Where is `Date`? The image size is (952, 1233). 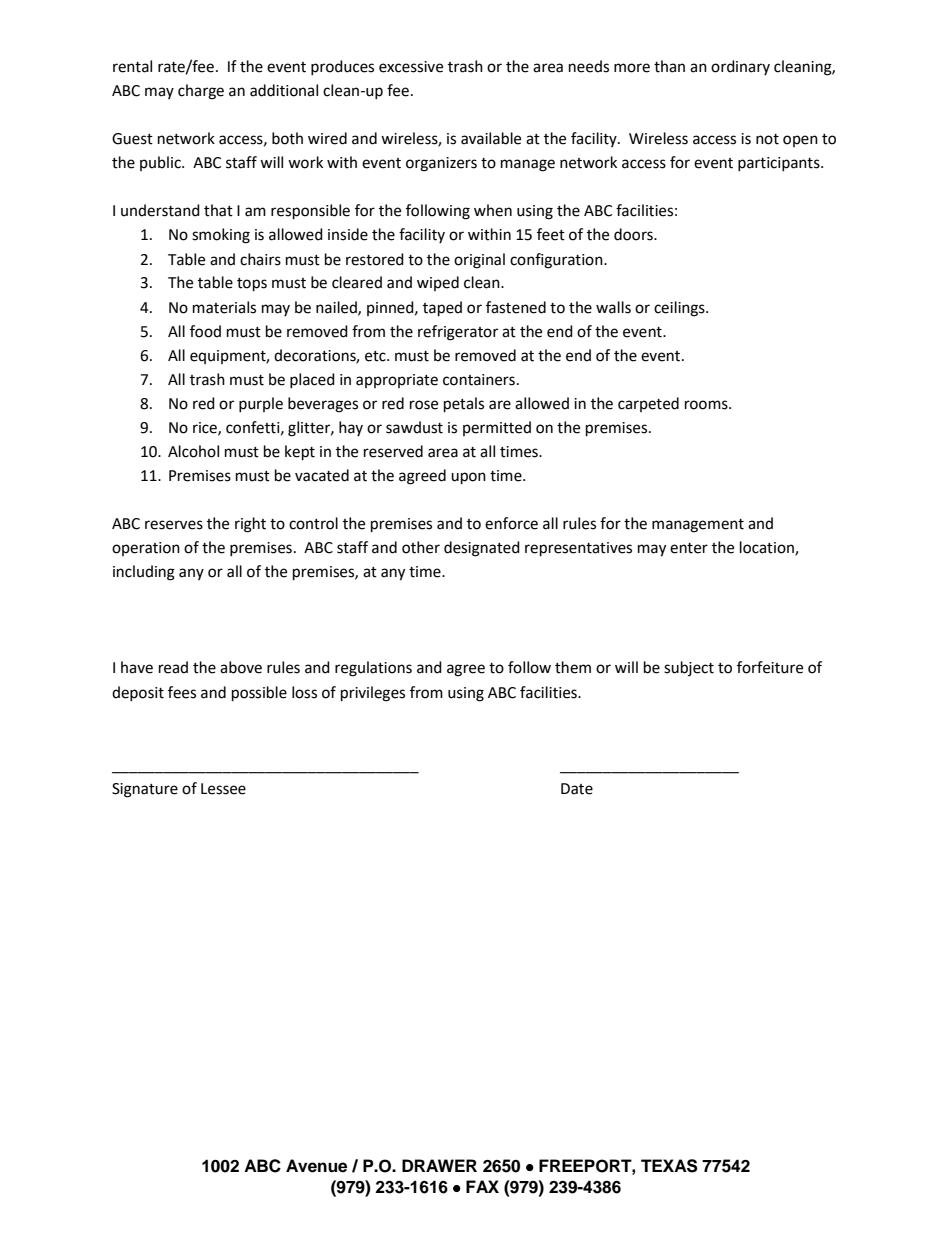 Date is located at coordinates (577, 789).
